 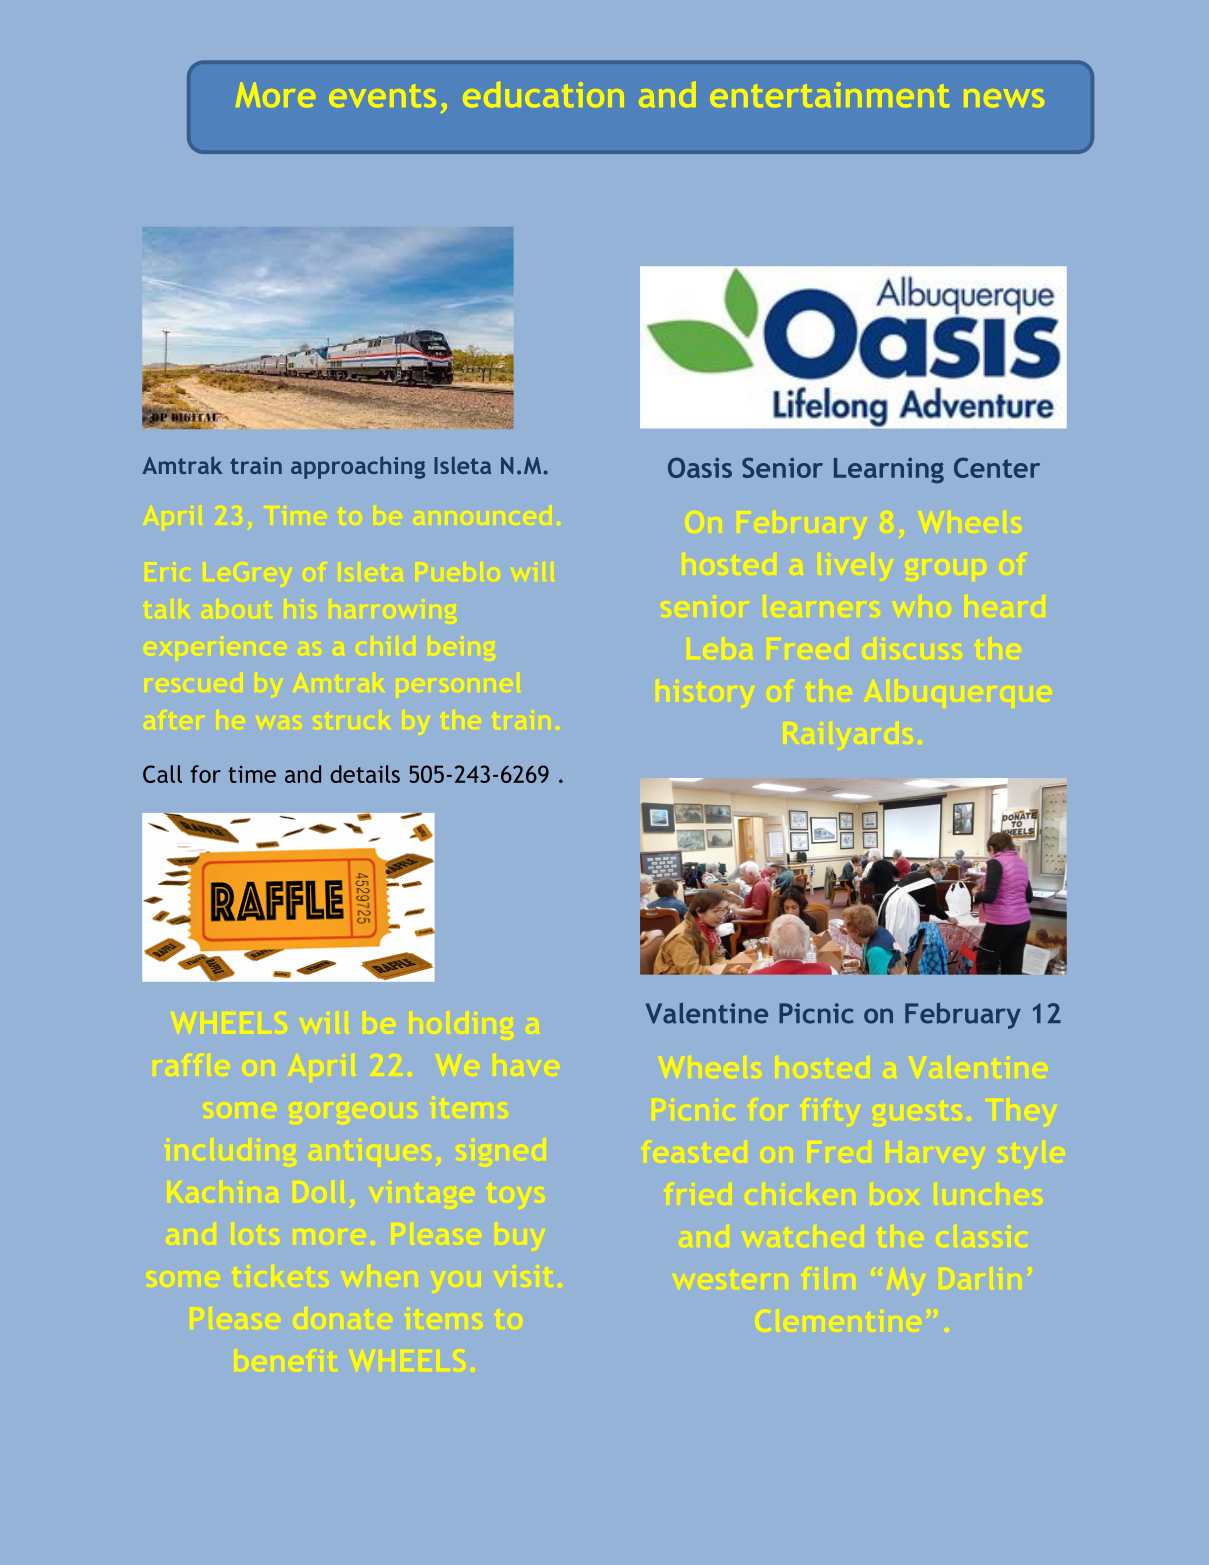 I want to click on details, so click(x=365, y=774).
